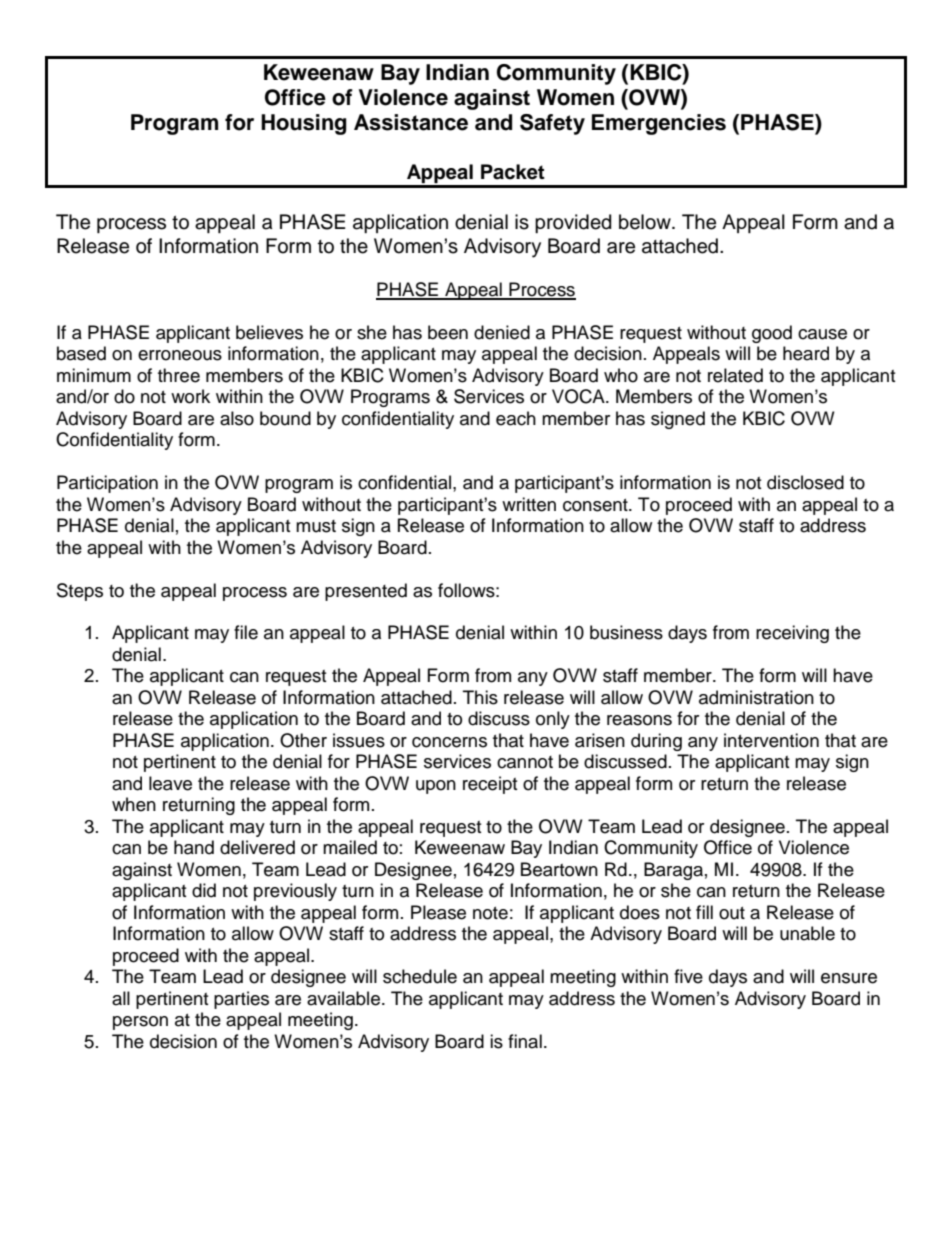 The height and width of the image is (1233, 952). I want to click on Housing, so click(304, 124).
